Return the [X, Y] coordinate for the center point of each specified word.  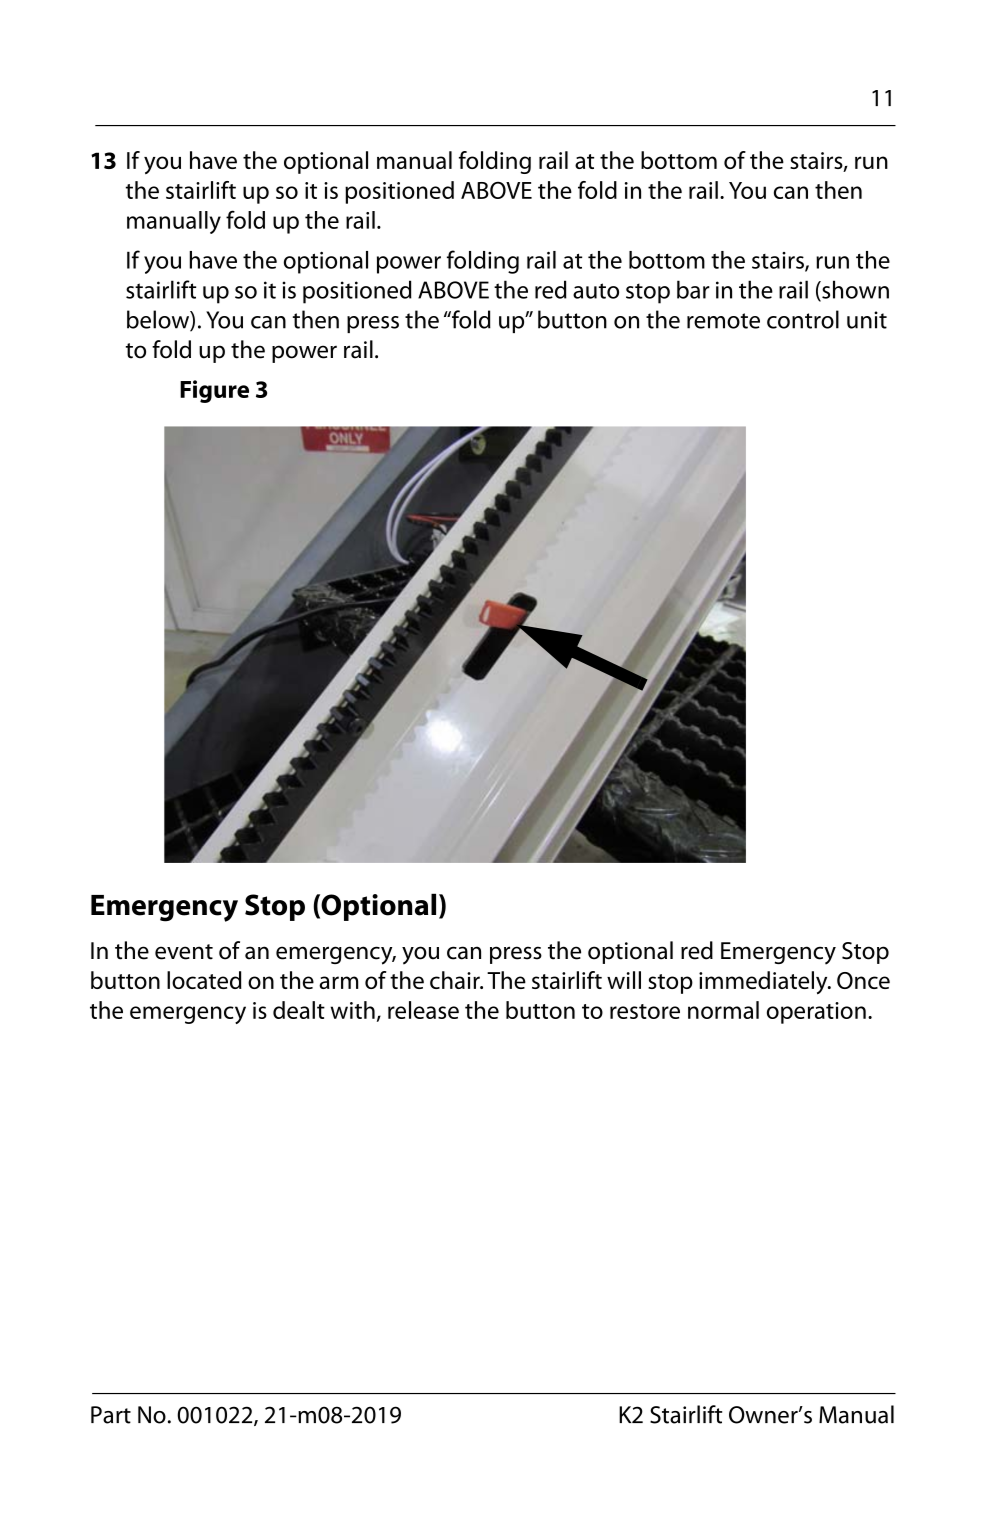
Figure [214, 391]
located [204, 980]
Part [111, 1415]
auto [596, 291]
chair [456, 980]
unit [867, 320]
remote [723, 321]
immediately [764, 983]
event [184, 952]
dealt [299, 1010]
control [803, 319]
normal [723, 1010]
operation [816, 1013]
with [352, 1010]
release [423, 1010]
